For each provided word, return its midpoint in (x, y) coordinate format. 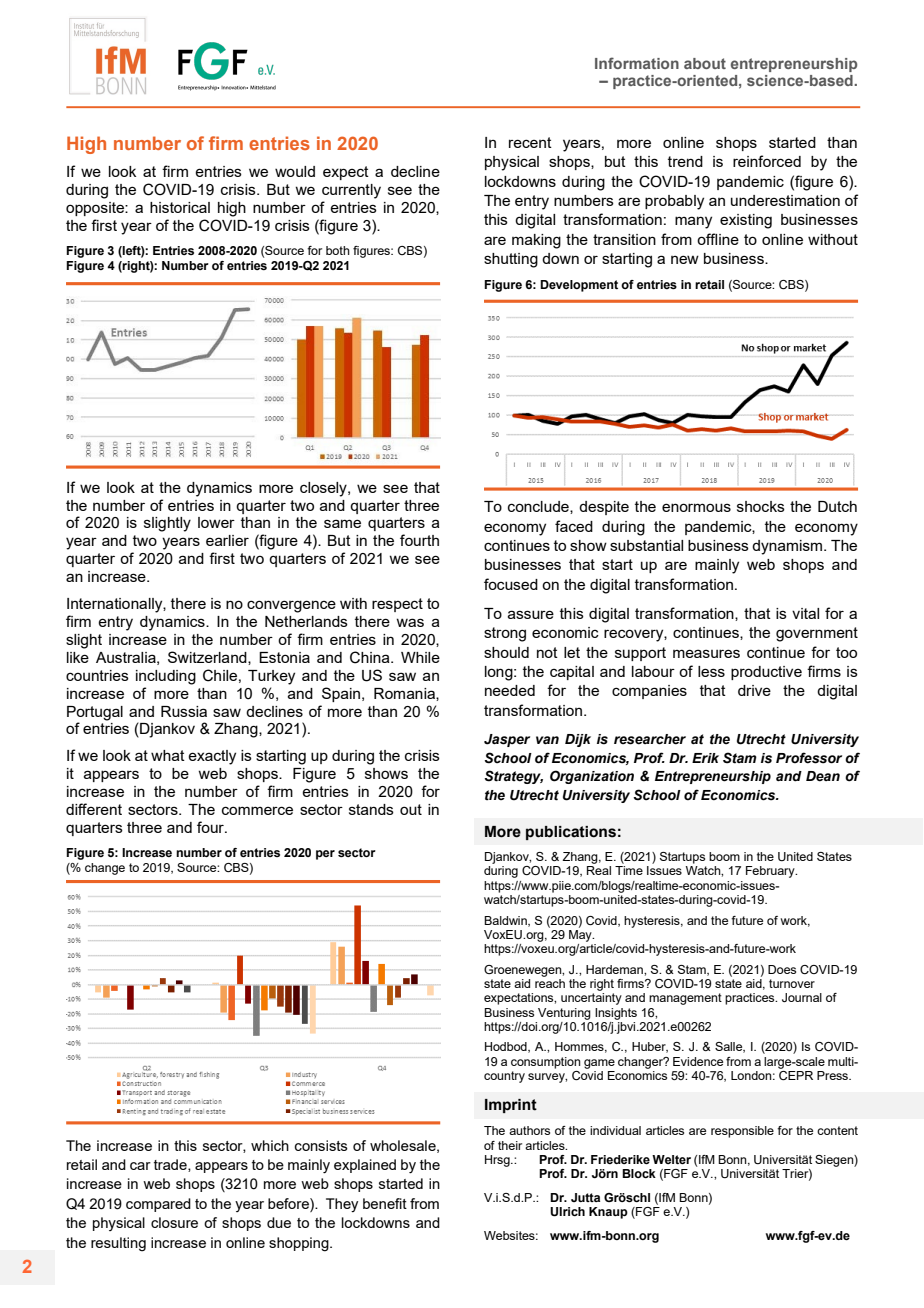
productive (766, 673)
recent (530, 142)
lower (216, 522)
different (94, 809)
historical (180, 207)
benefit (385, 1203)
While (420, 657)
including (166, 677)
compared (158, 1205)
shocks (761, 506)
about (705, 63)
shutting (511, 260)
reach (550, 982)
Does (782, 969)
